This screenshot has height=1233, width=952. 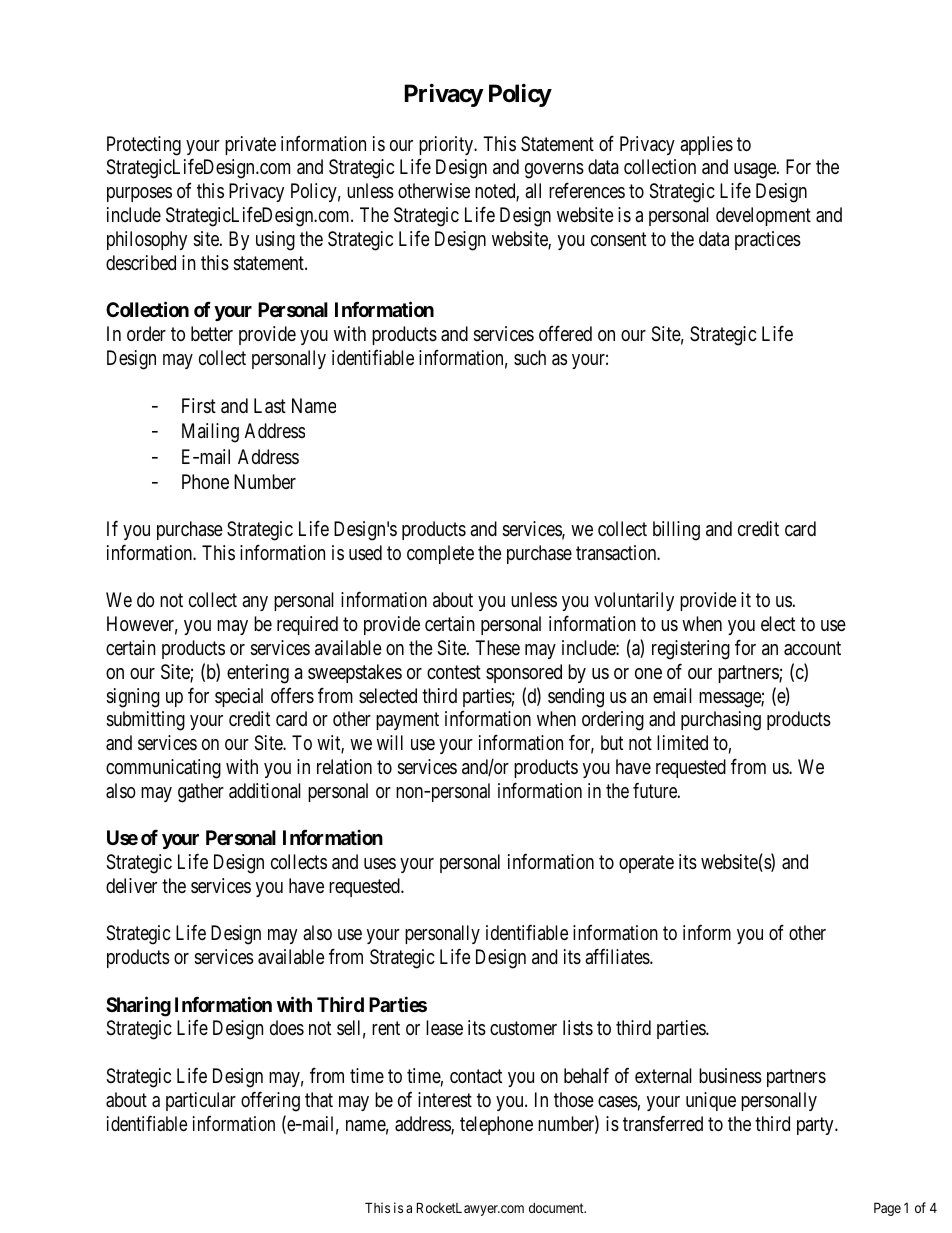 I want to click on private, so click(x=250, y=145).
